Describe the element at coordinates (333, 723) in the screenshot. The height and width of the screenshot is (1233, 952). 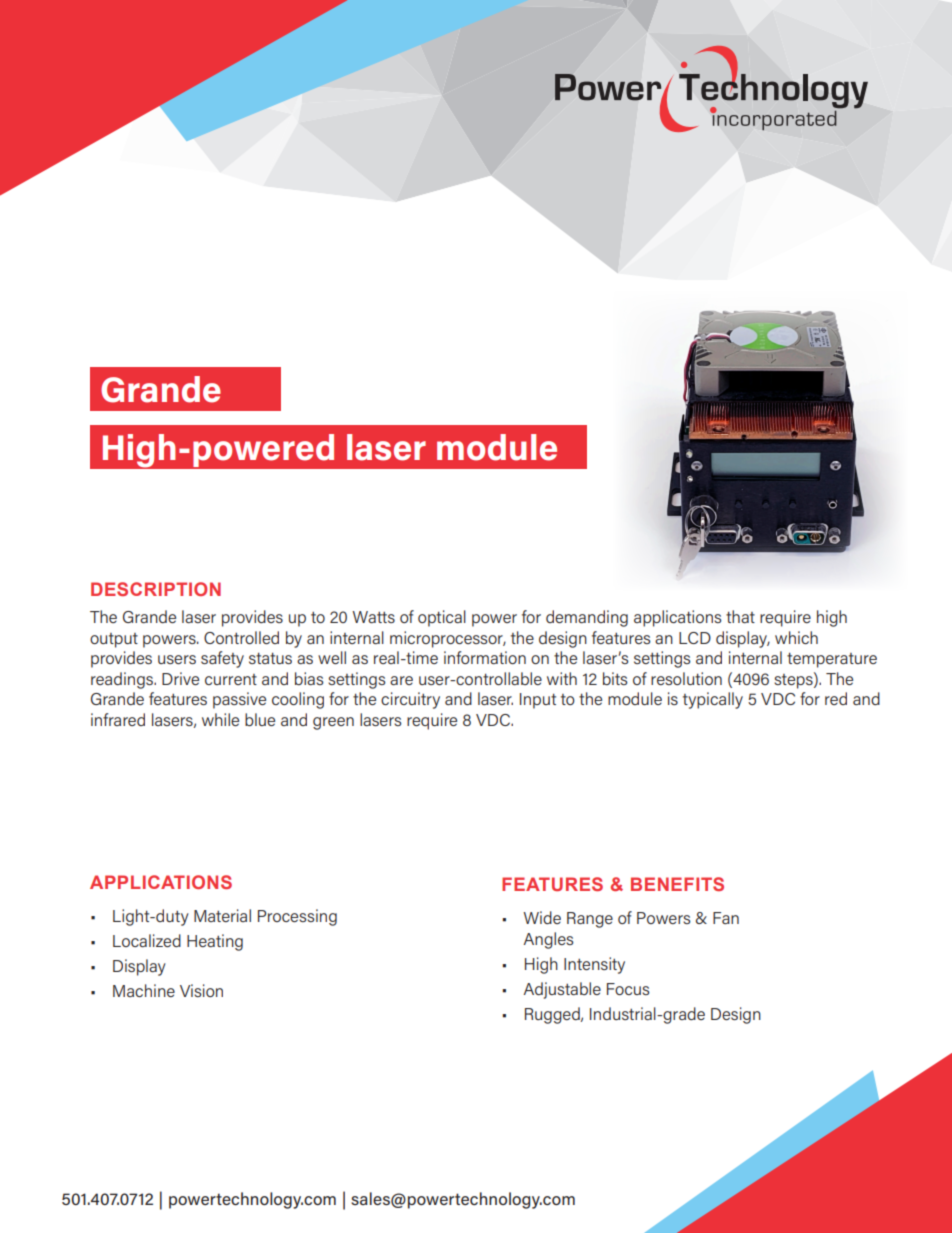
I see `green` at that location.
